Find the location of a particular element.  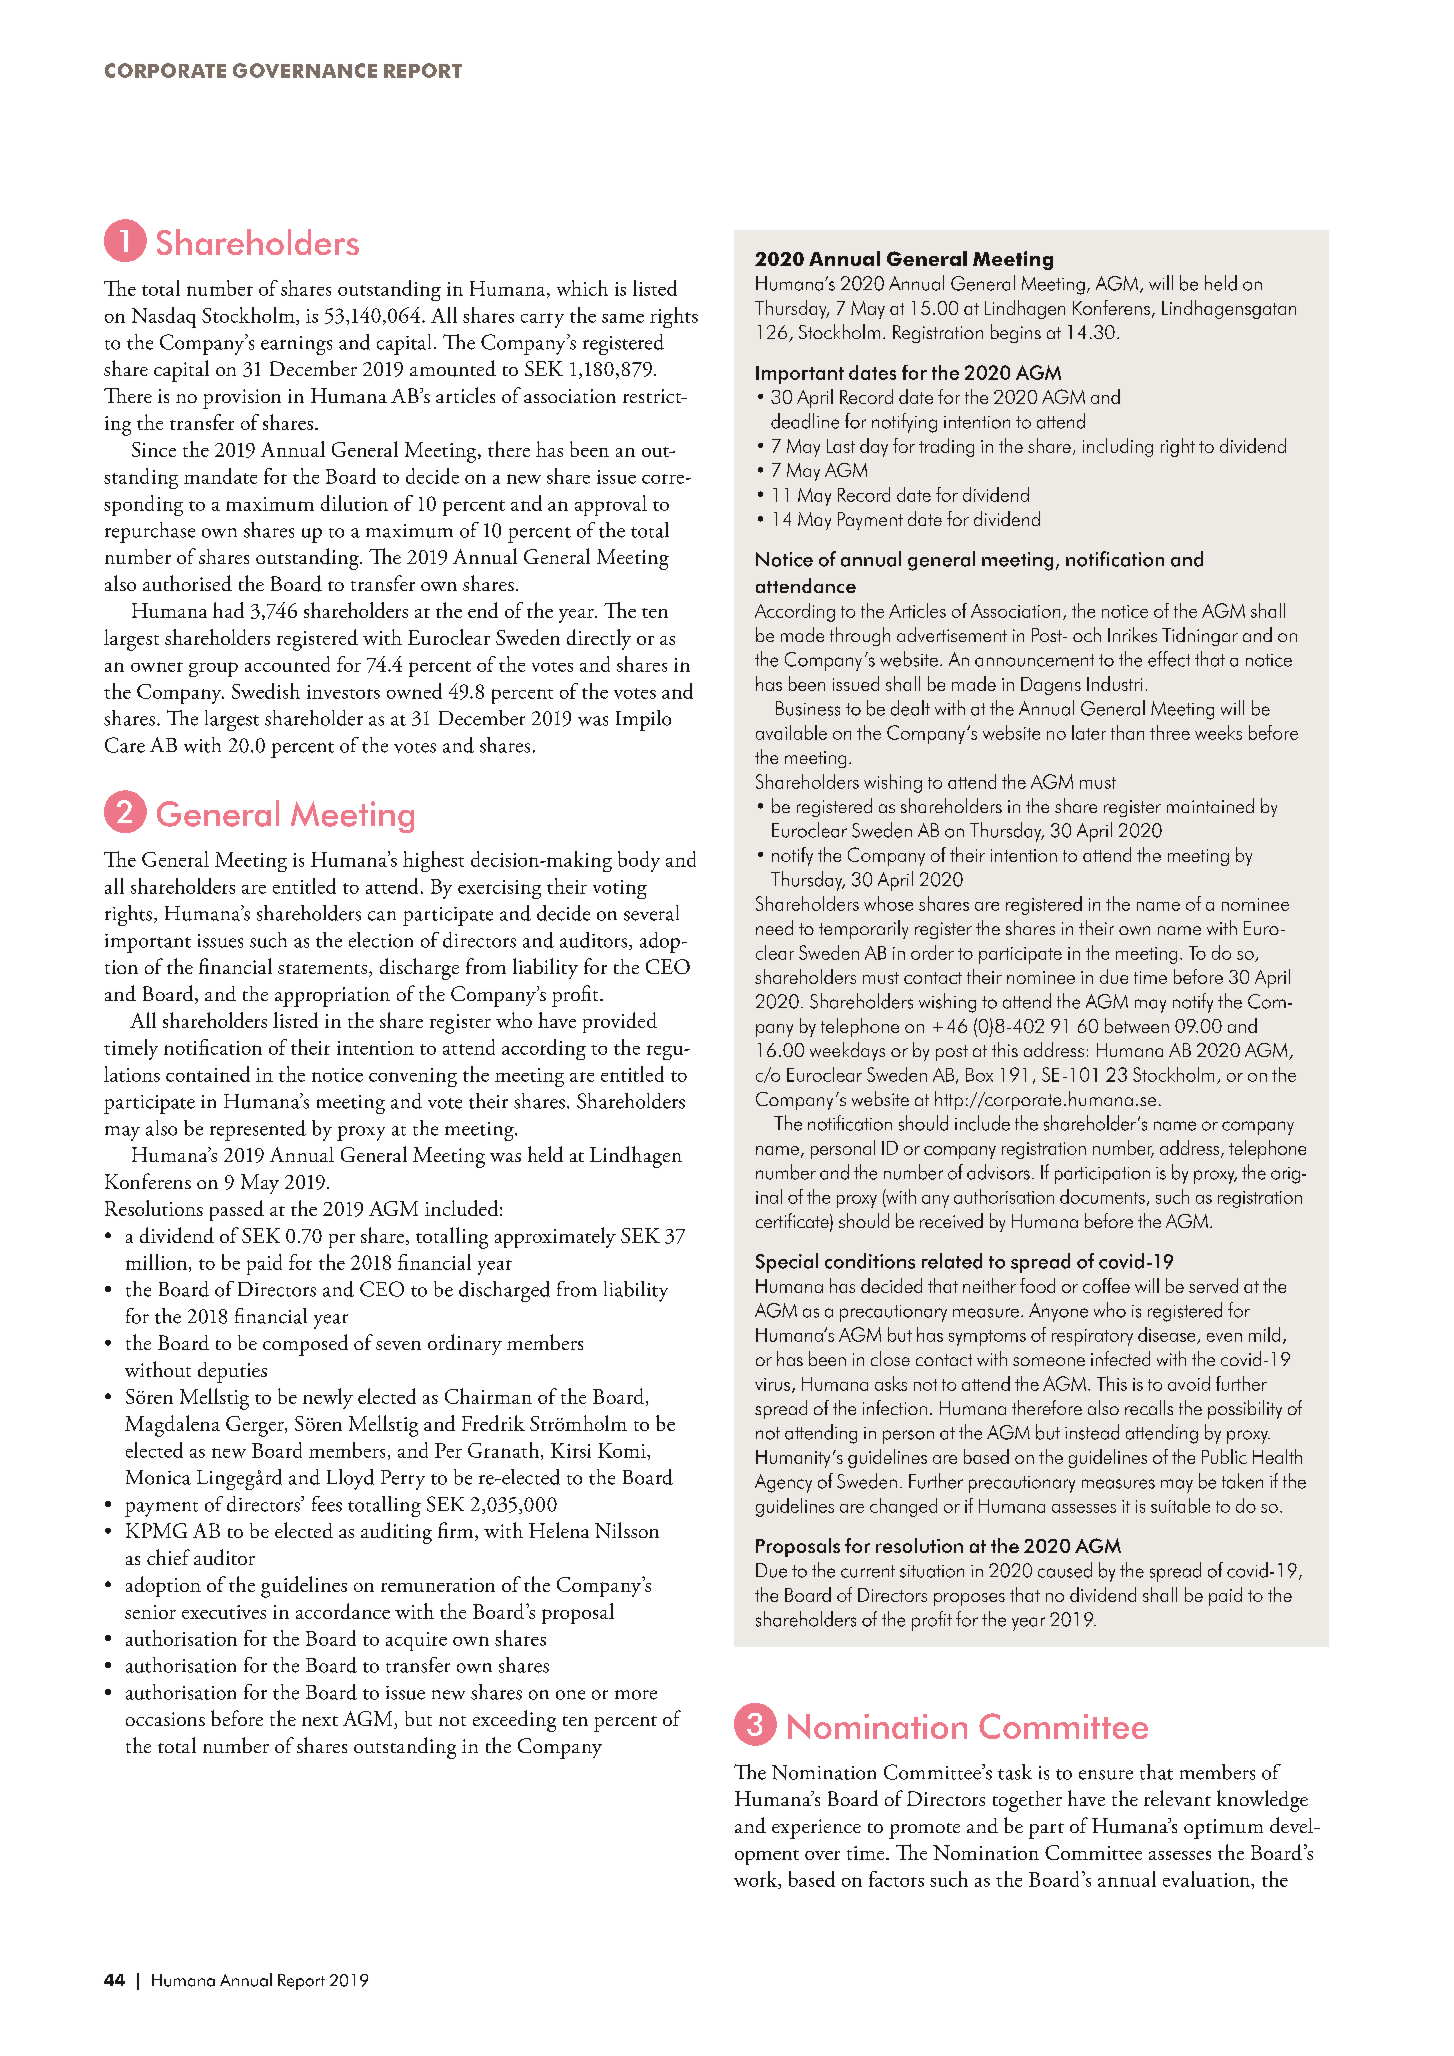

work is located at coordinates (757, 1880).
